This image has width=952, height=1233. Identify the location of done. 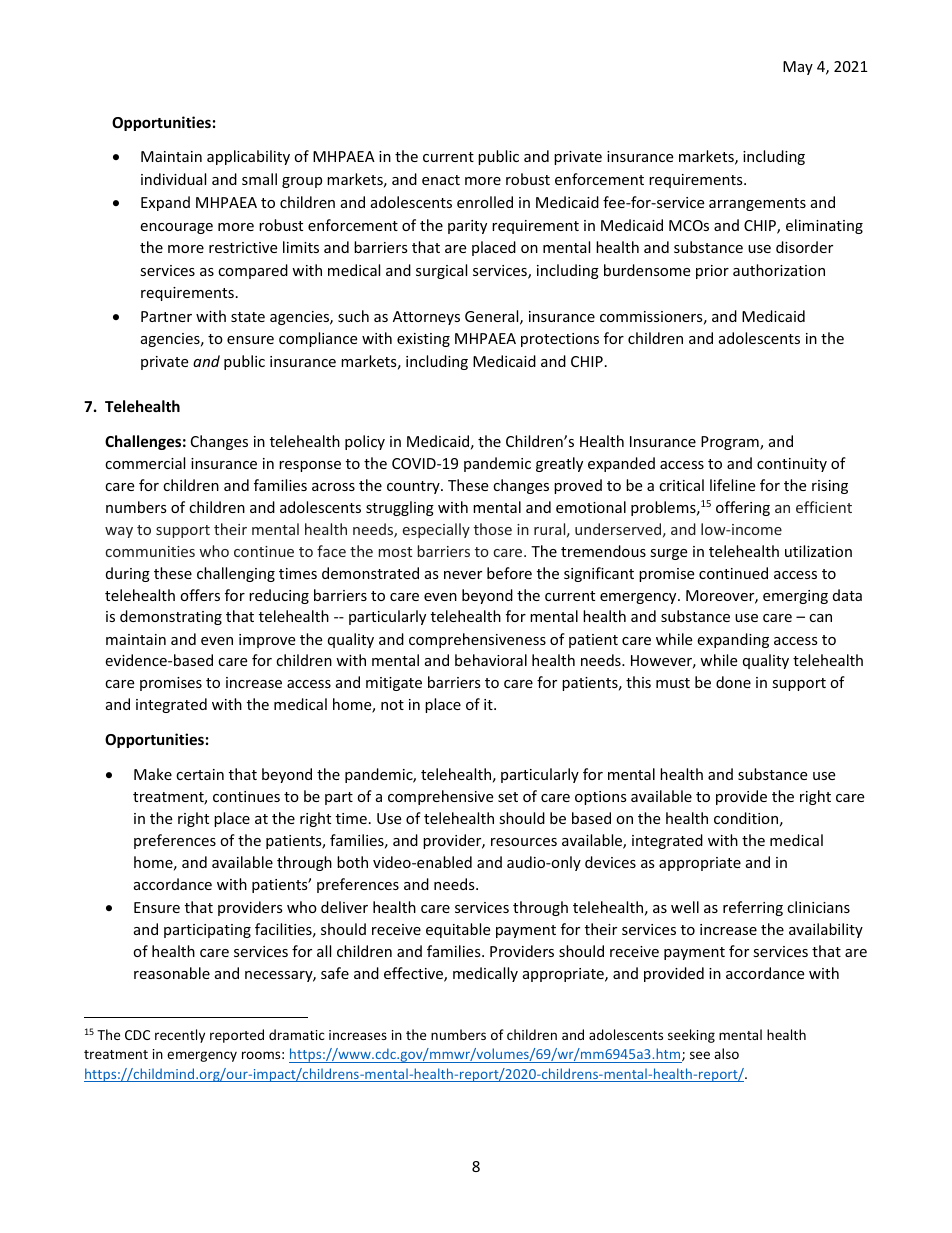
(733, 682).
